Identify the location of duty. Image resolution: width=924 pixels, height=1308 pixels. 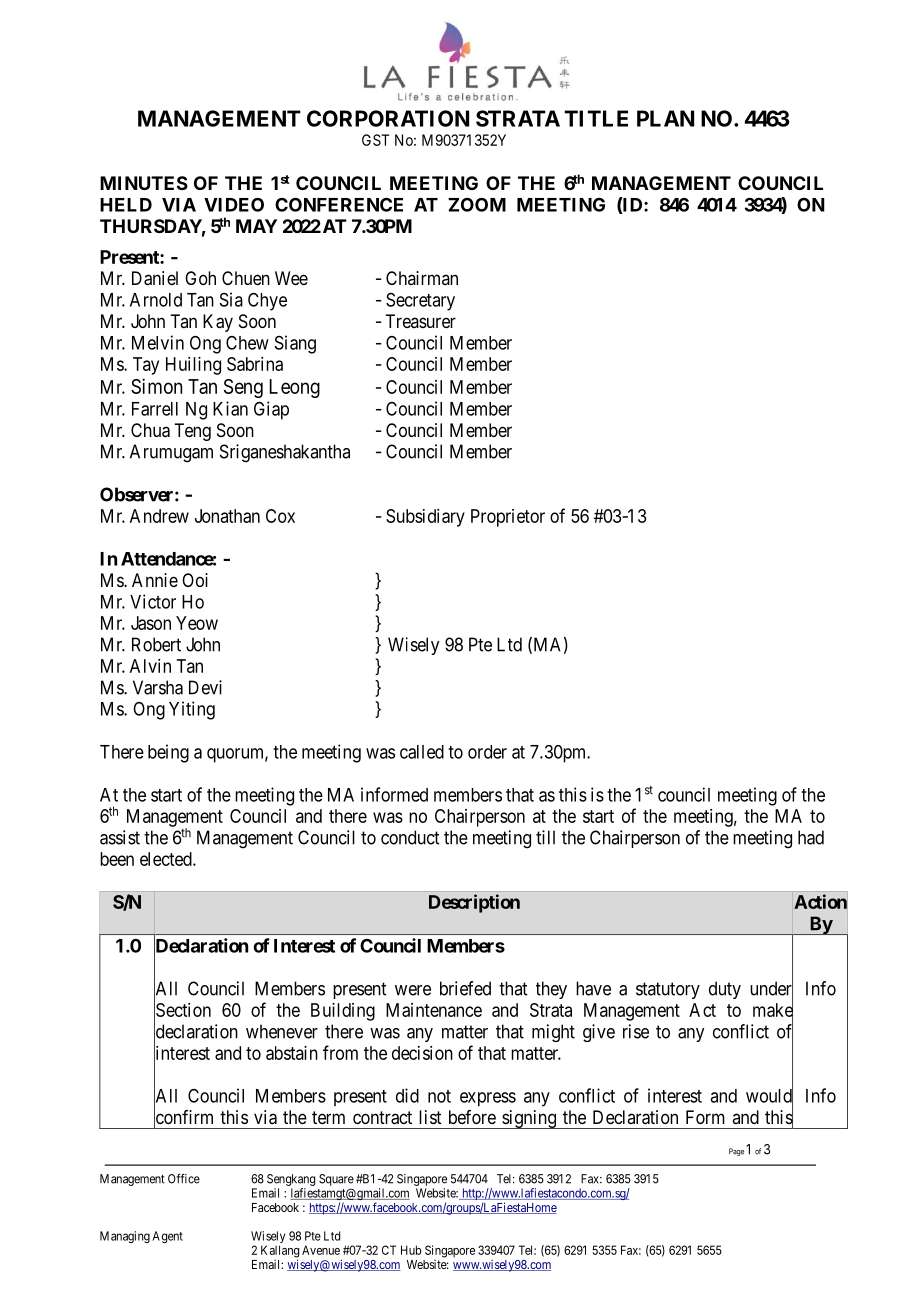
(725, 990).
